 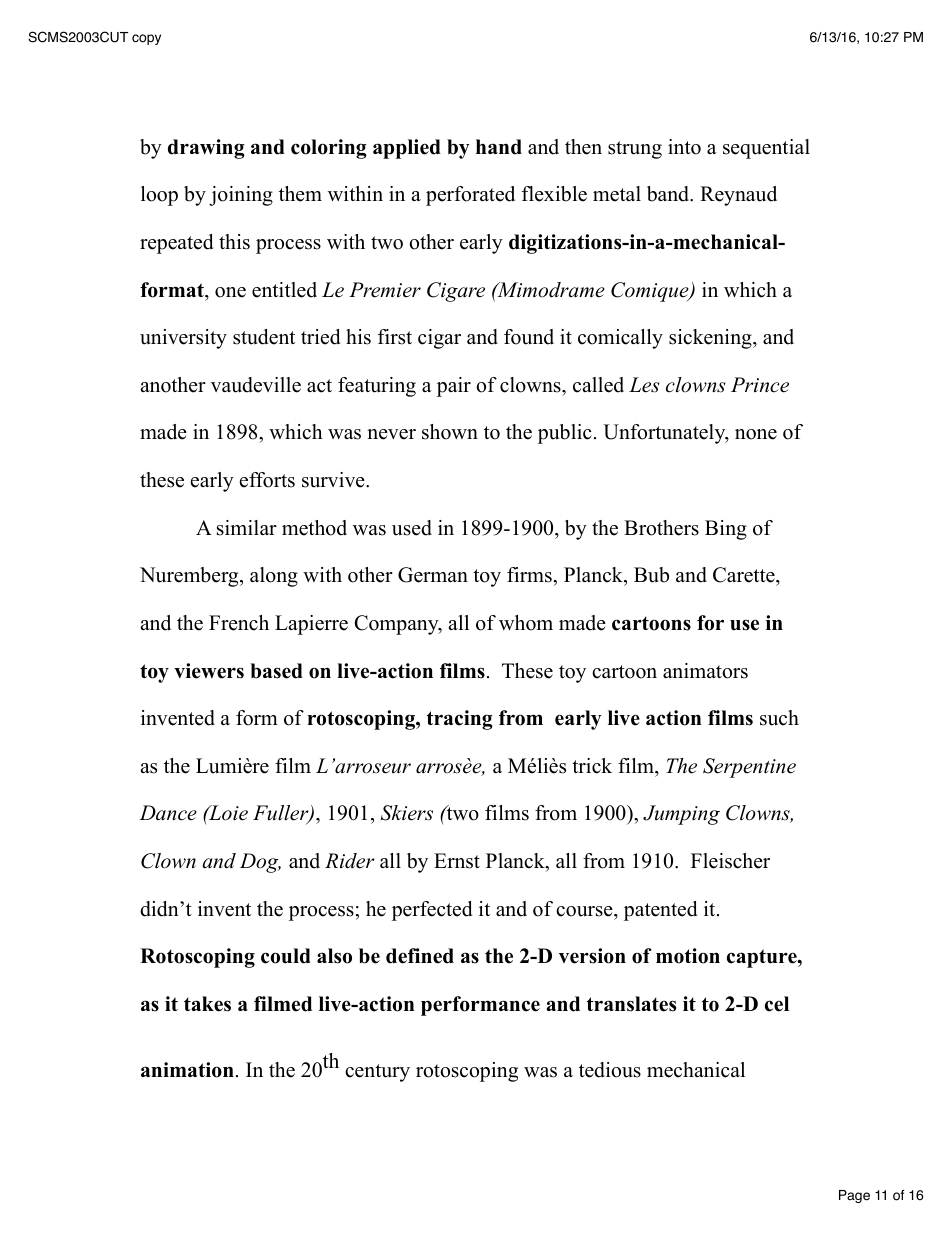 I want to click on sequential, so click(x=766, y=149).
